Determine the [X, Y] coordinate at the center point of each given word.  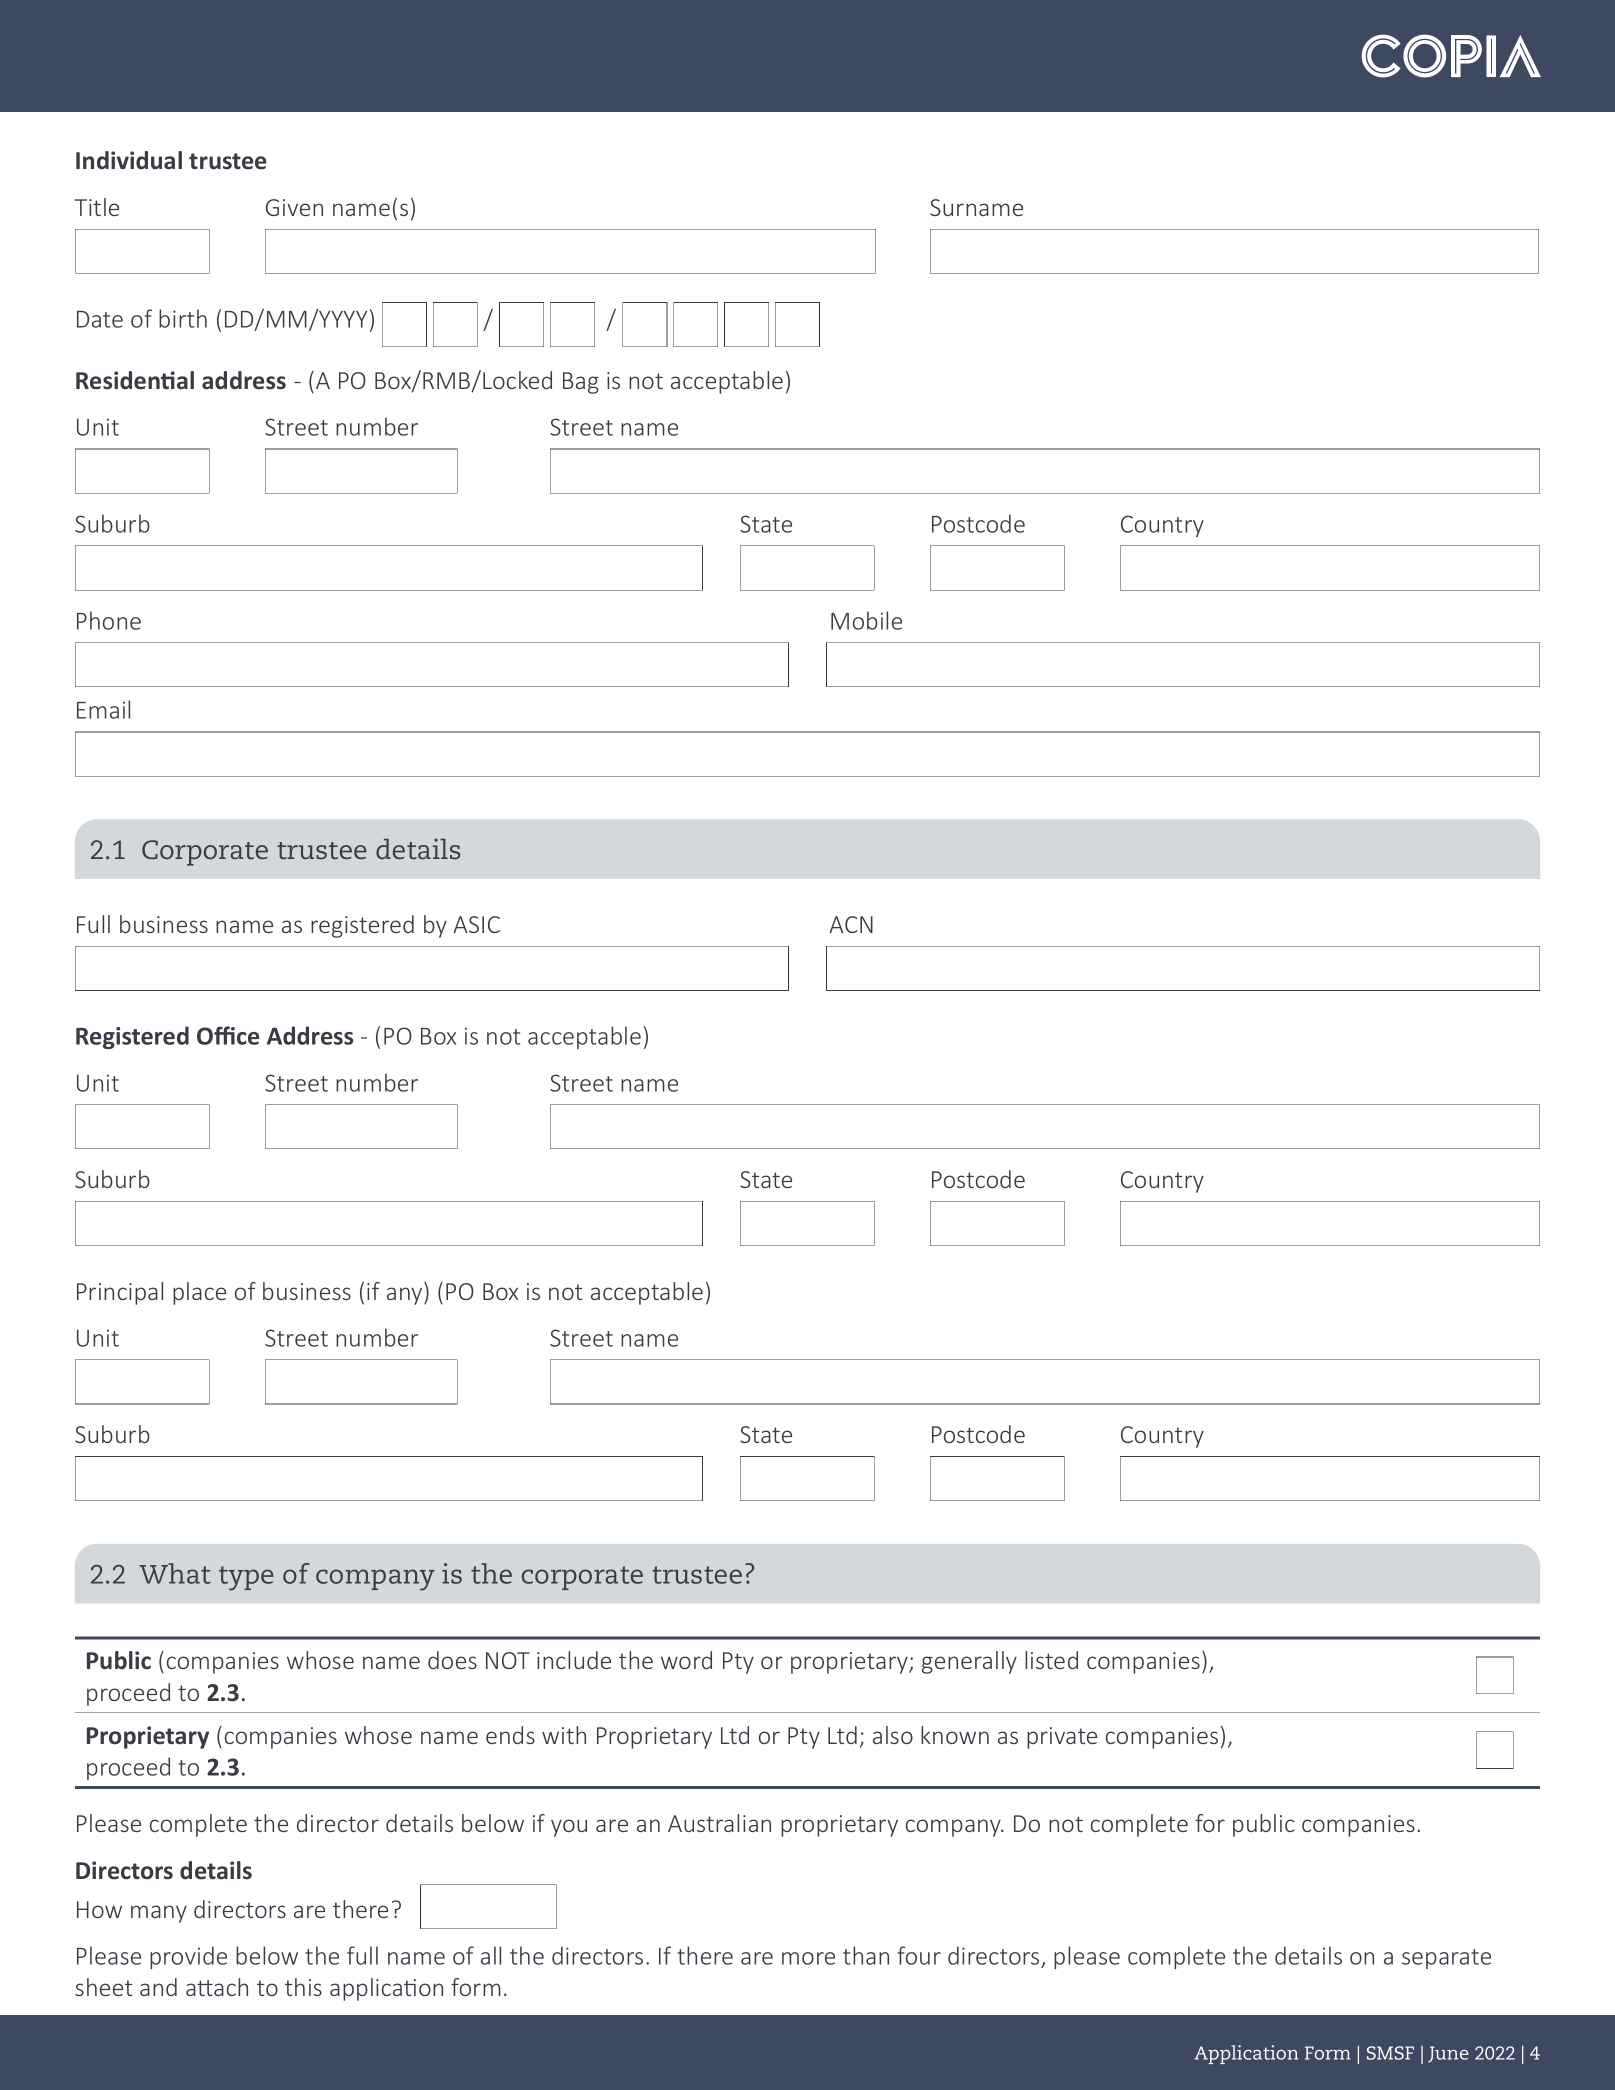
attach [217, 1987]
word [686, 1660]
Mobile [866, 620]
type [246, 1578]
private [1062, 1738]
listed [1051, 1660]
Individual [129, 160]
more [808, 1958]
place [199, 1293]
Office [228, 1035]
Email [103, 709]
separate [1446, 1959]
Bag [581, 383]
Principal [120, 1293]
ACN [851, 924]
